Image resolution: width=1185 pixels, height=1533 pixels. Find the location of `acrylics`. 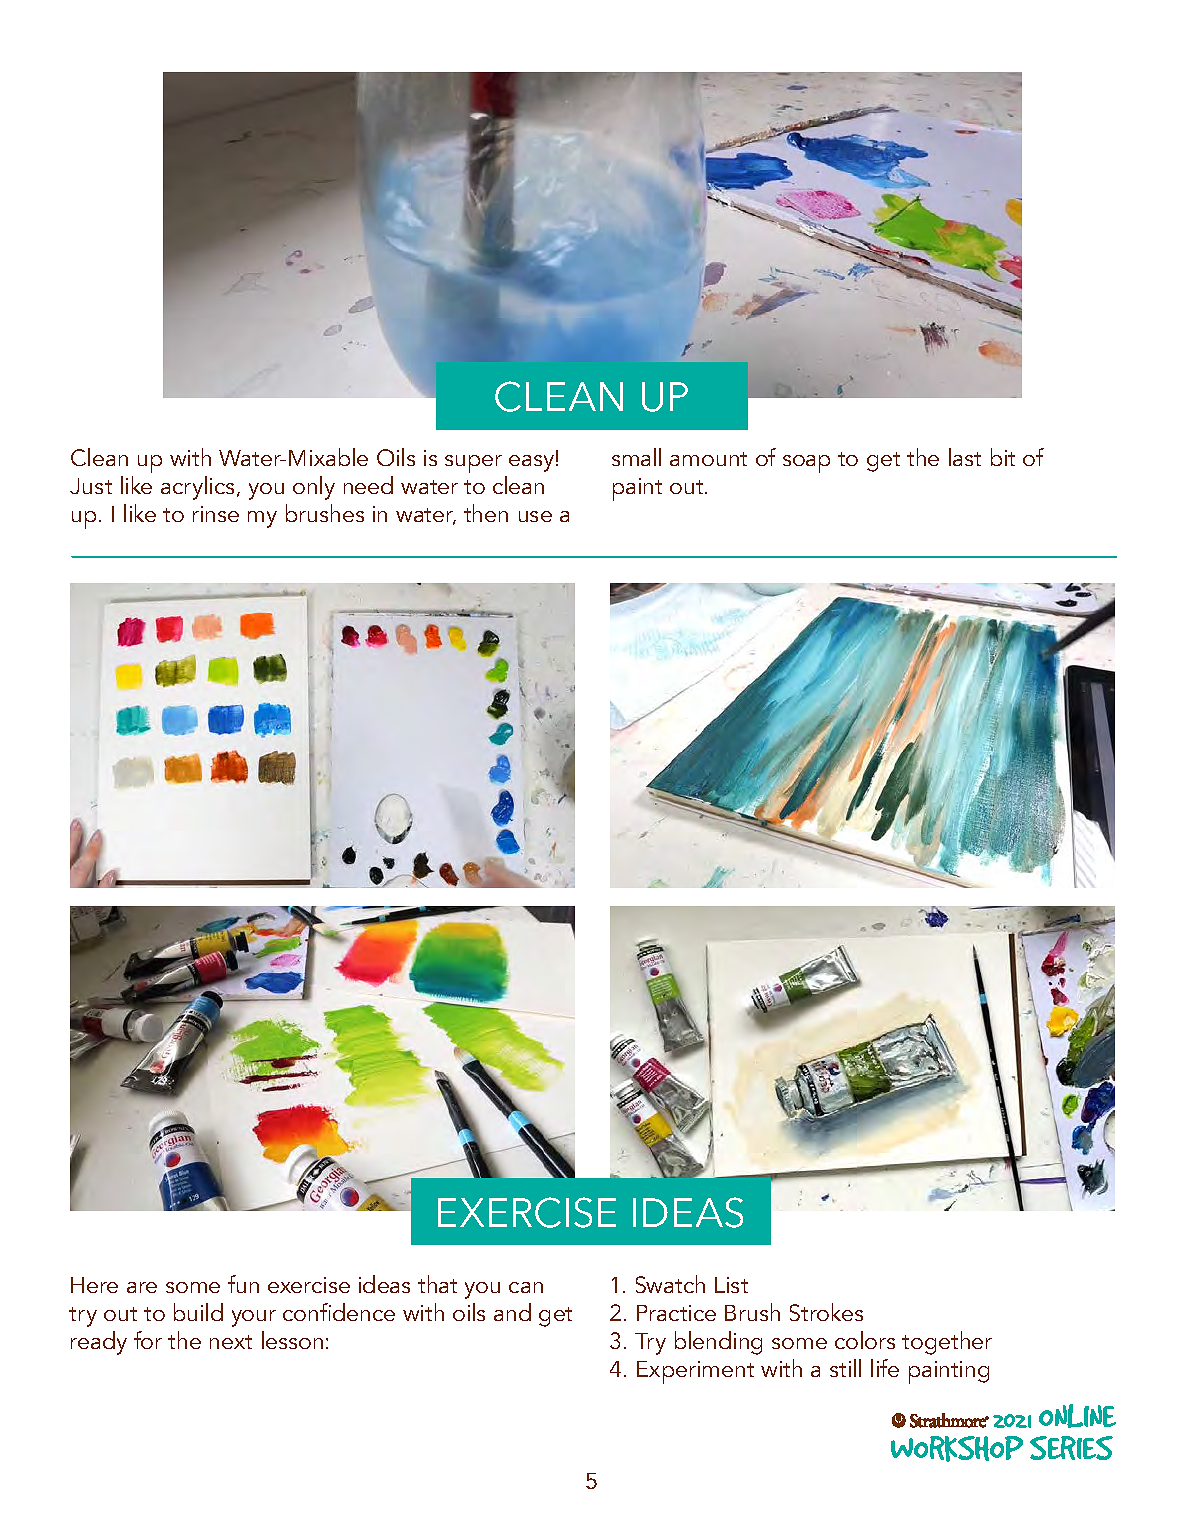

acrylics is located at coordinates (197, 488).
